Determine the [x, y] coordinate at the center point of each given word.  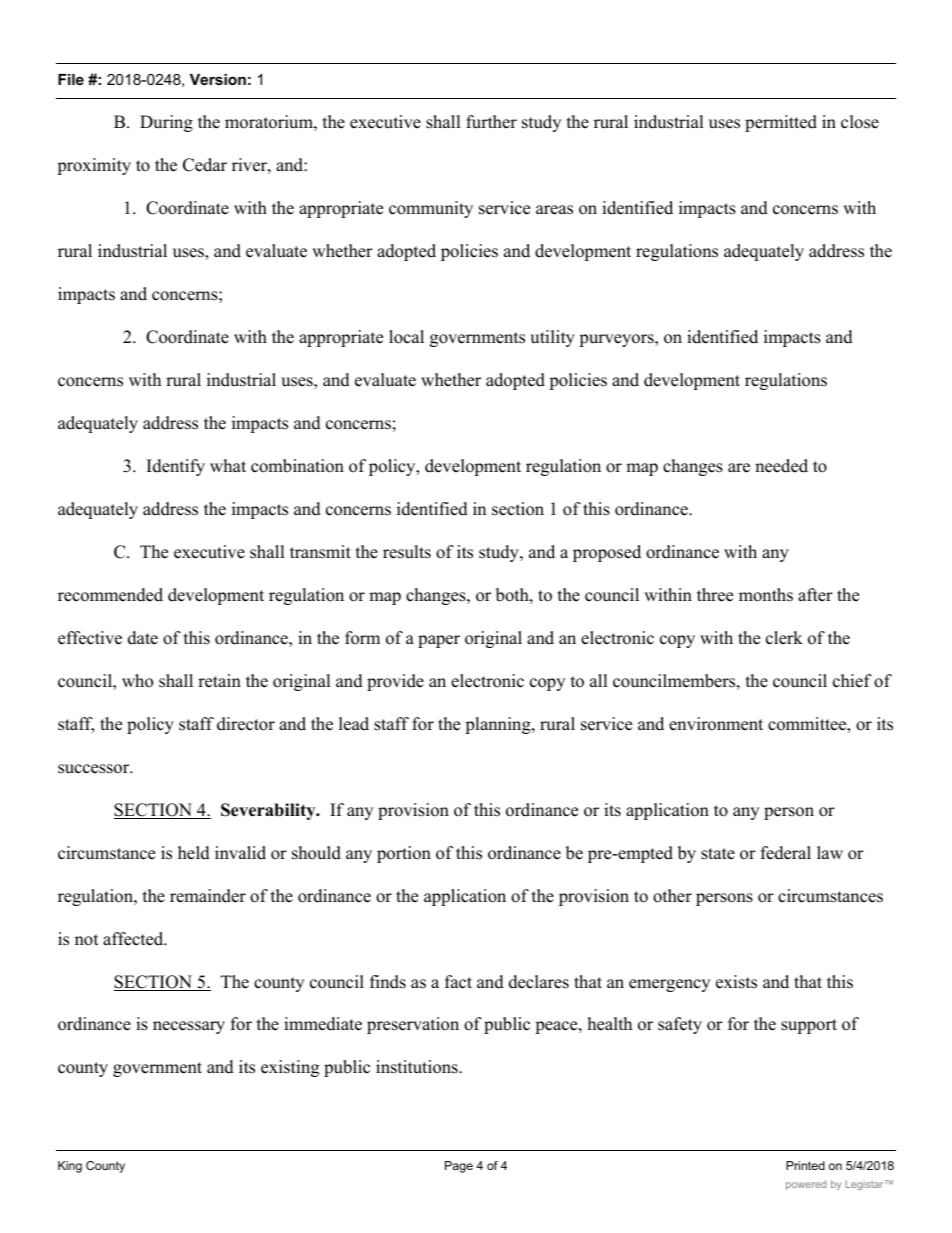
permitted [781, 123]
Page [459, 1167]
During [166, 123]
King [70, 1167]
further [491, 122]
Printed [805, 1165]
